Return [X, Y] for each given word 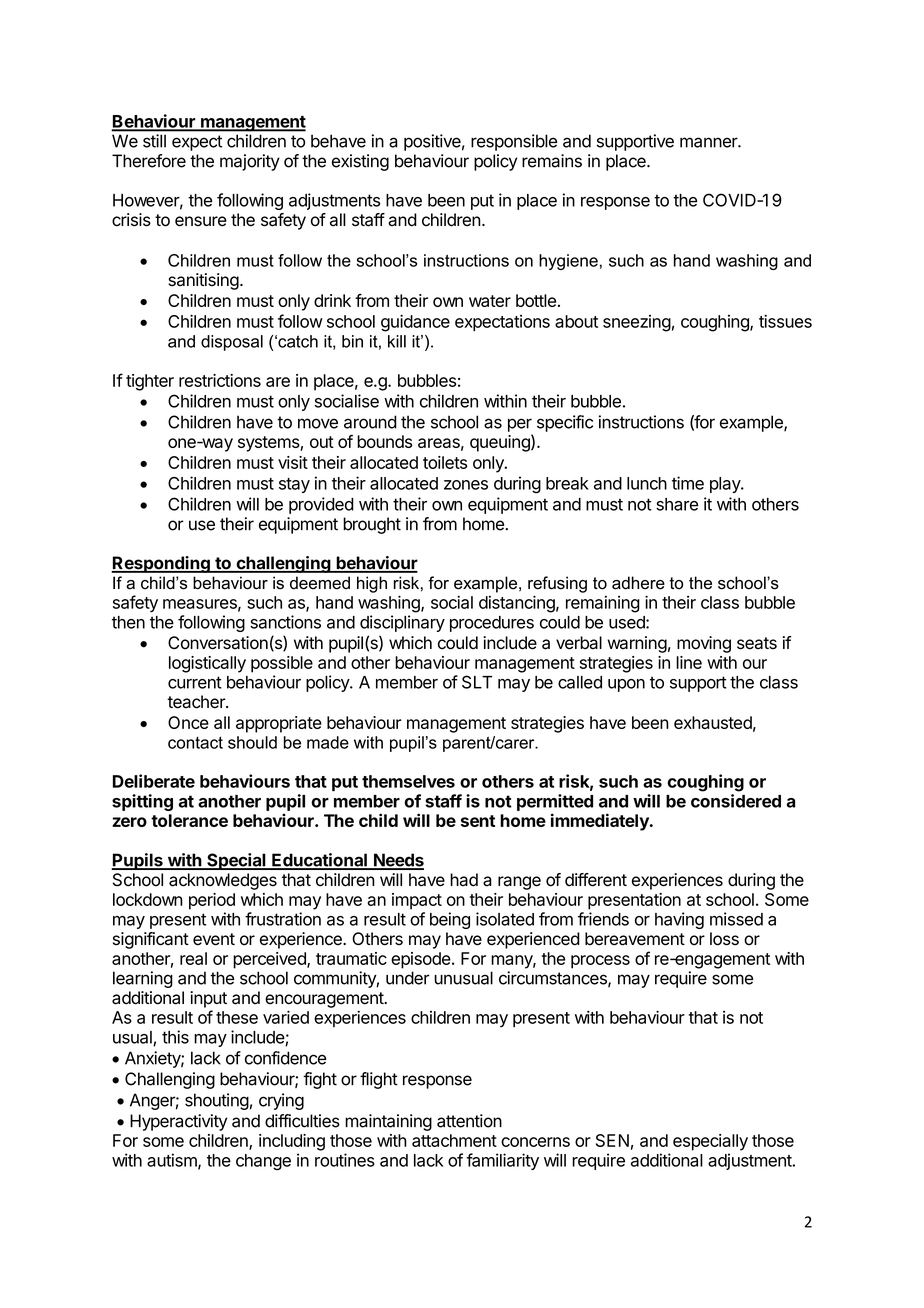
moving [704, 644]
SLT [477, 682]
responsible [514, 142]
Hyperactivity [178, 1122]
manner [709, 142]
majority [250, 162]
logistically [207, 664]
